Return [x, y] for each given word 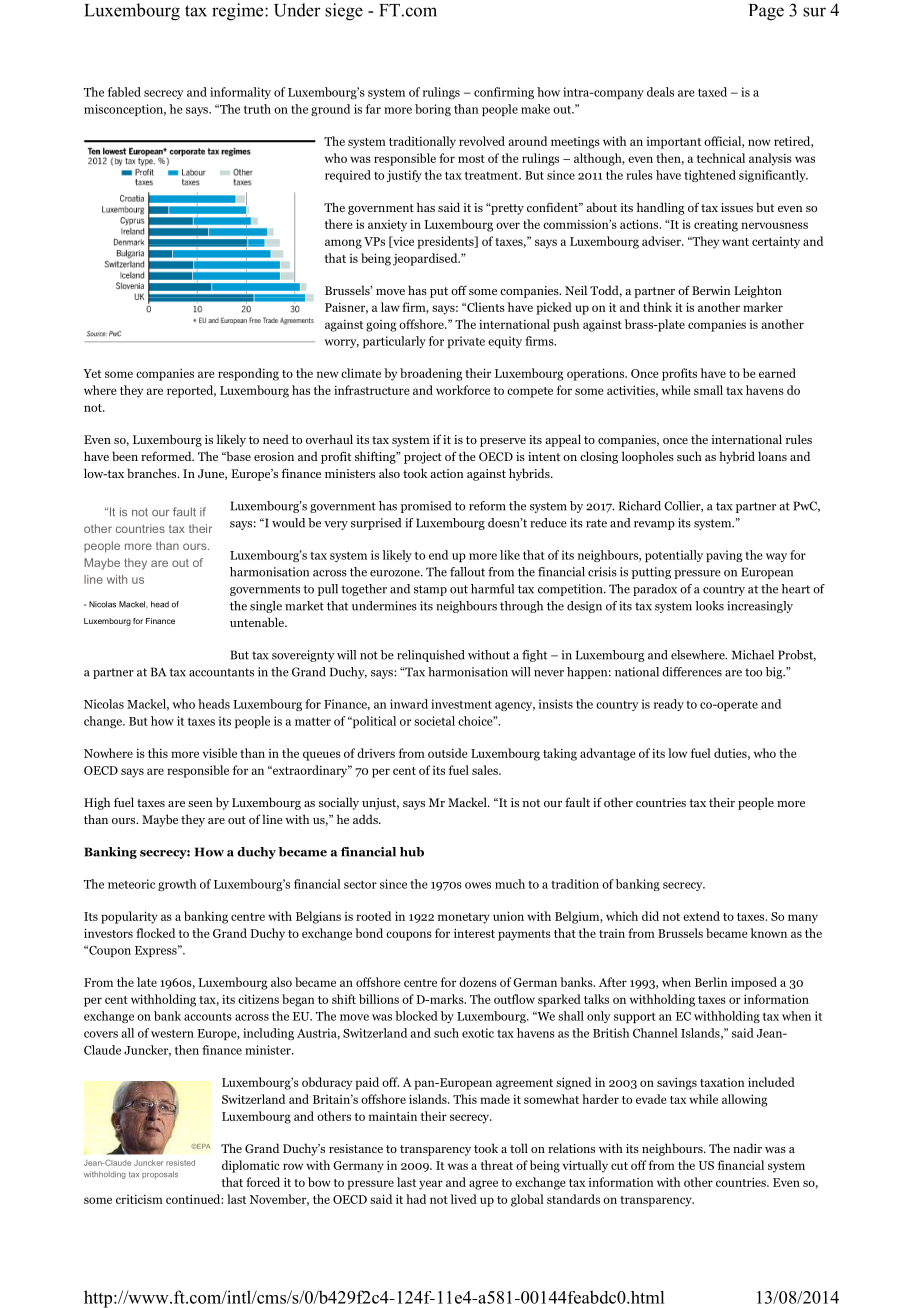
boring [433, 110]
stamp [430, 590]
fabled [124, 92]
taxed [712, 92]
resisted [180, 1163]
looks [709, 606]
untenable [258, 622]
